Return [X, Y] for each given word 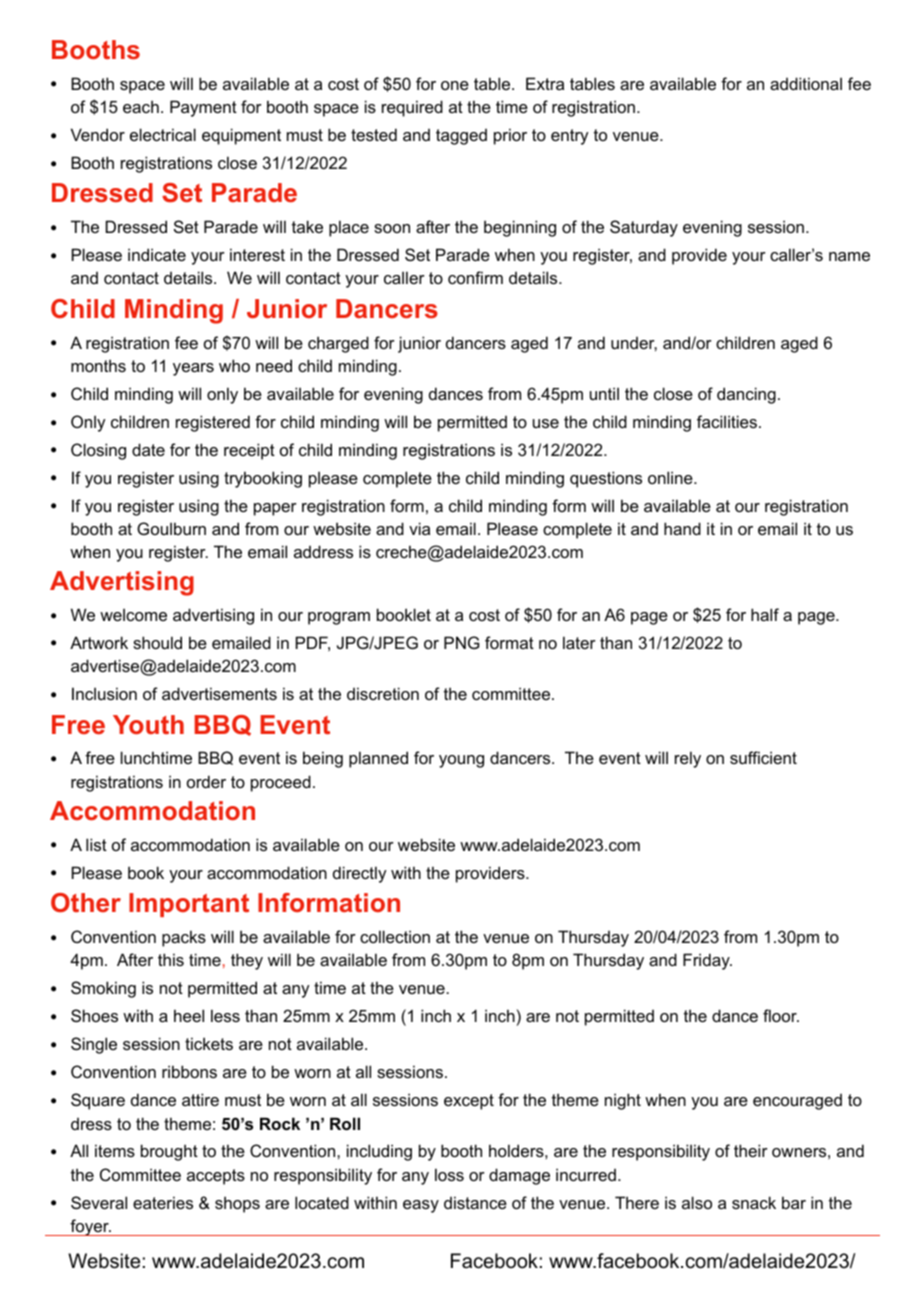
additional [806, 83]
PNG [462, 642]
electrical [163, 134]
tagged [461, 137]
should [157, 642]
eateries [163, 1202]
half [765, 614]
